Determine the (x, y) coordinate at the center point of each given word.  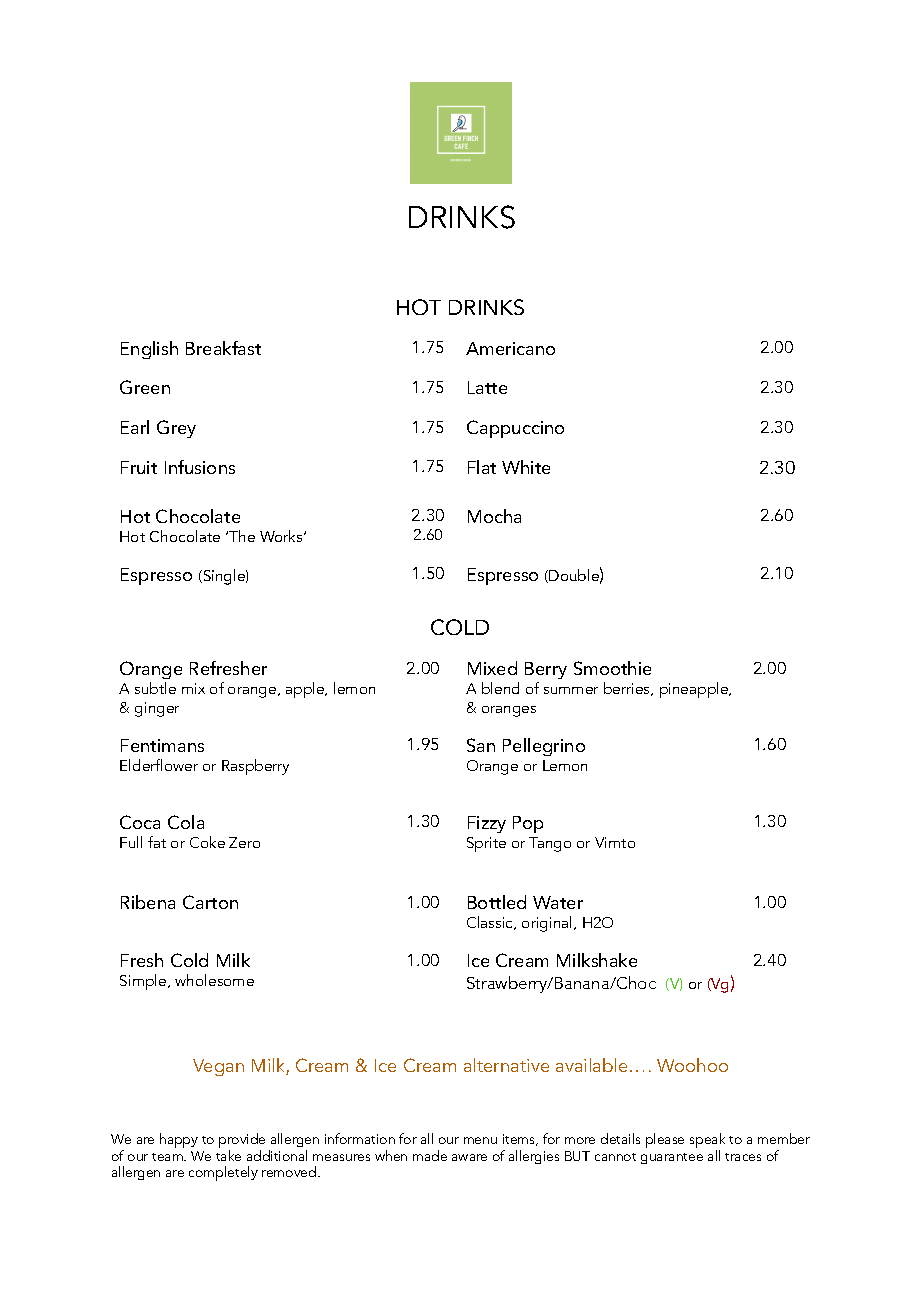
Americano (510, 348)
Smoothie (612, 668)
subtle (155, 688)
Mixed (492, 668)
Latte (487, 387)
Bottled (497, 902)
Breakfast (223, 348)
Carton (210, 902)
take (228, 1155)
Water (558, 902)
